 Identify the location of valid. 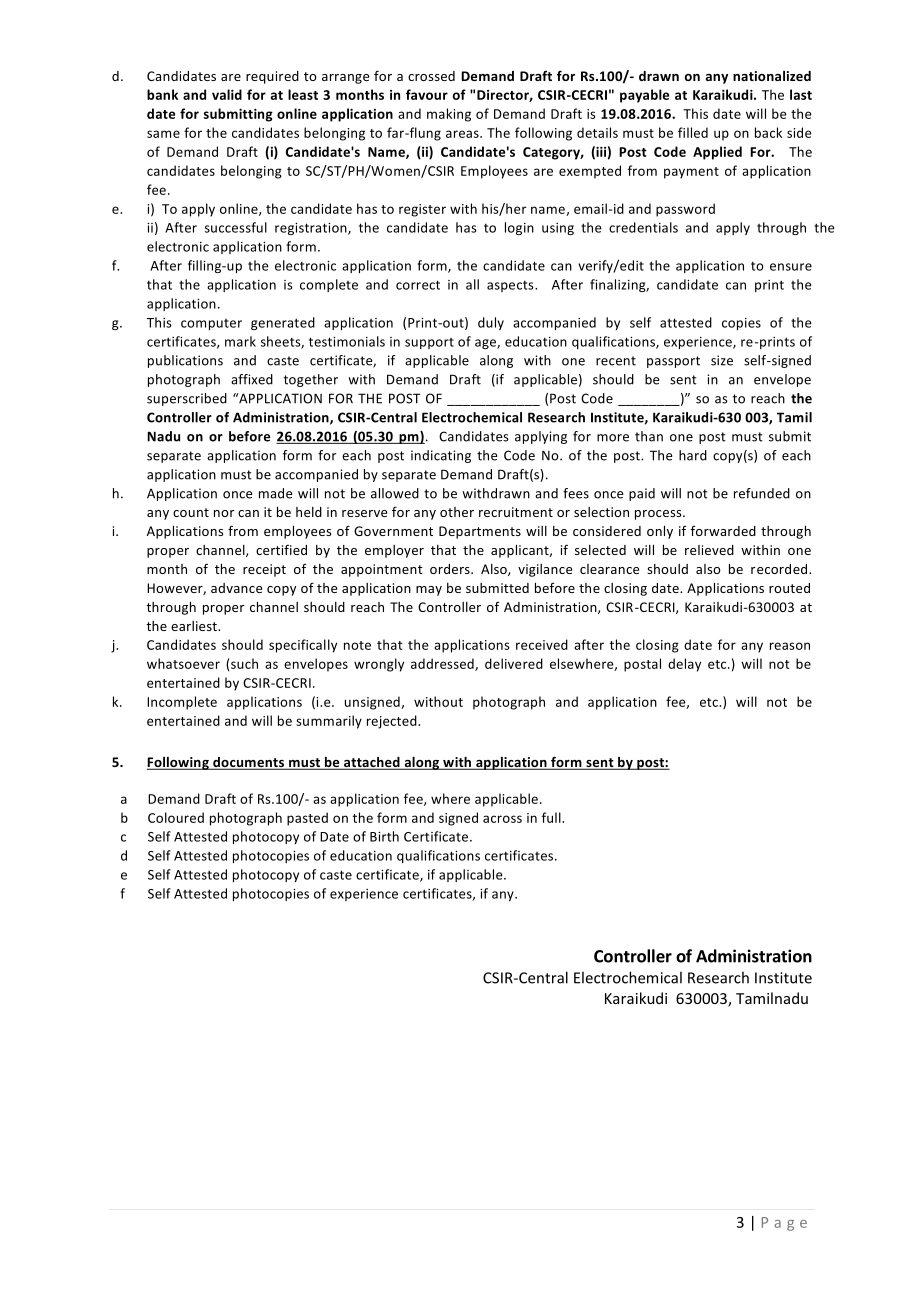
(227, 94).
